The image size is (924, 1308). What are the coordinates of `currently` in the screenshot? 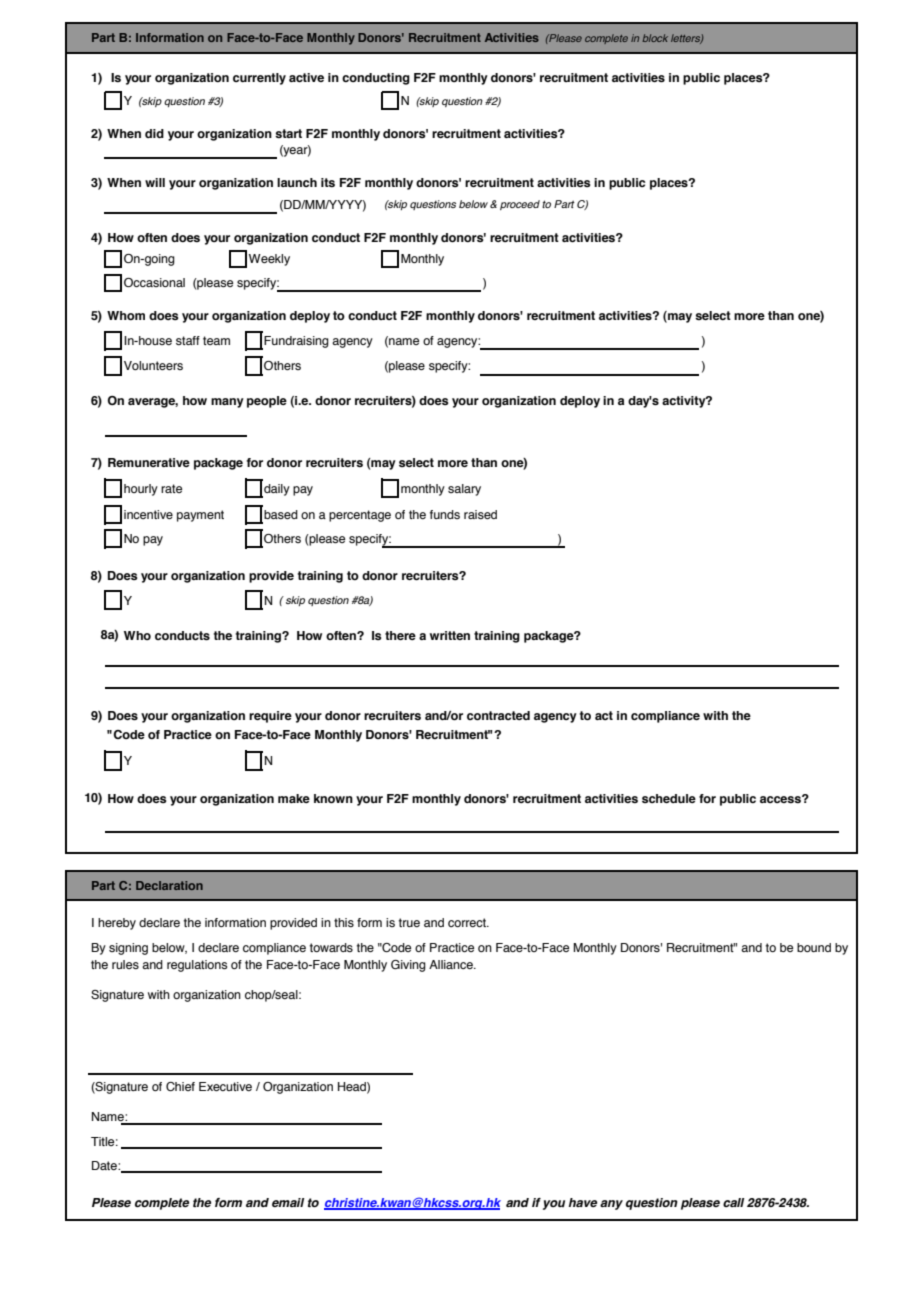 It's located at (259, 79).
